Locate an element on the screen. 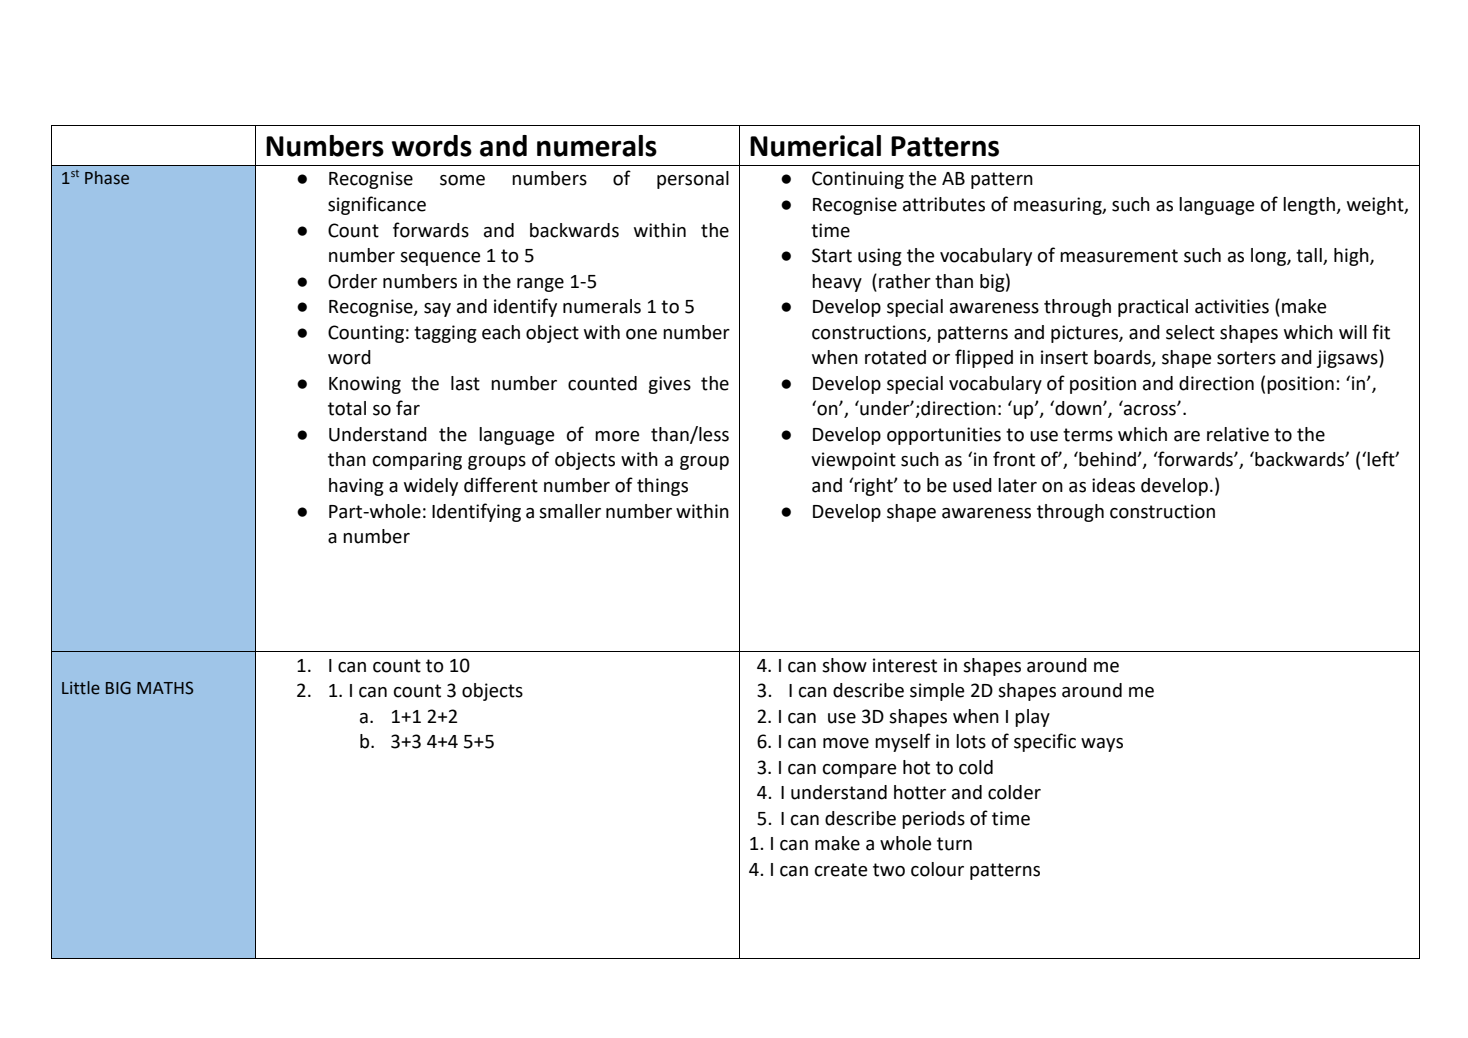 This screenshot has width=1468, height=1038. Phase is located at coordinates (107, 178).
